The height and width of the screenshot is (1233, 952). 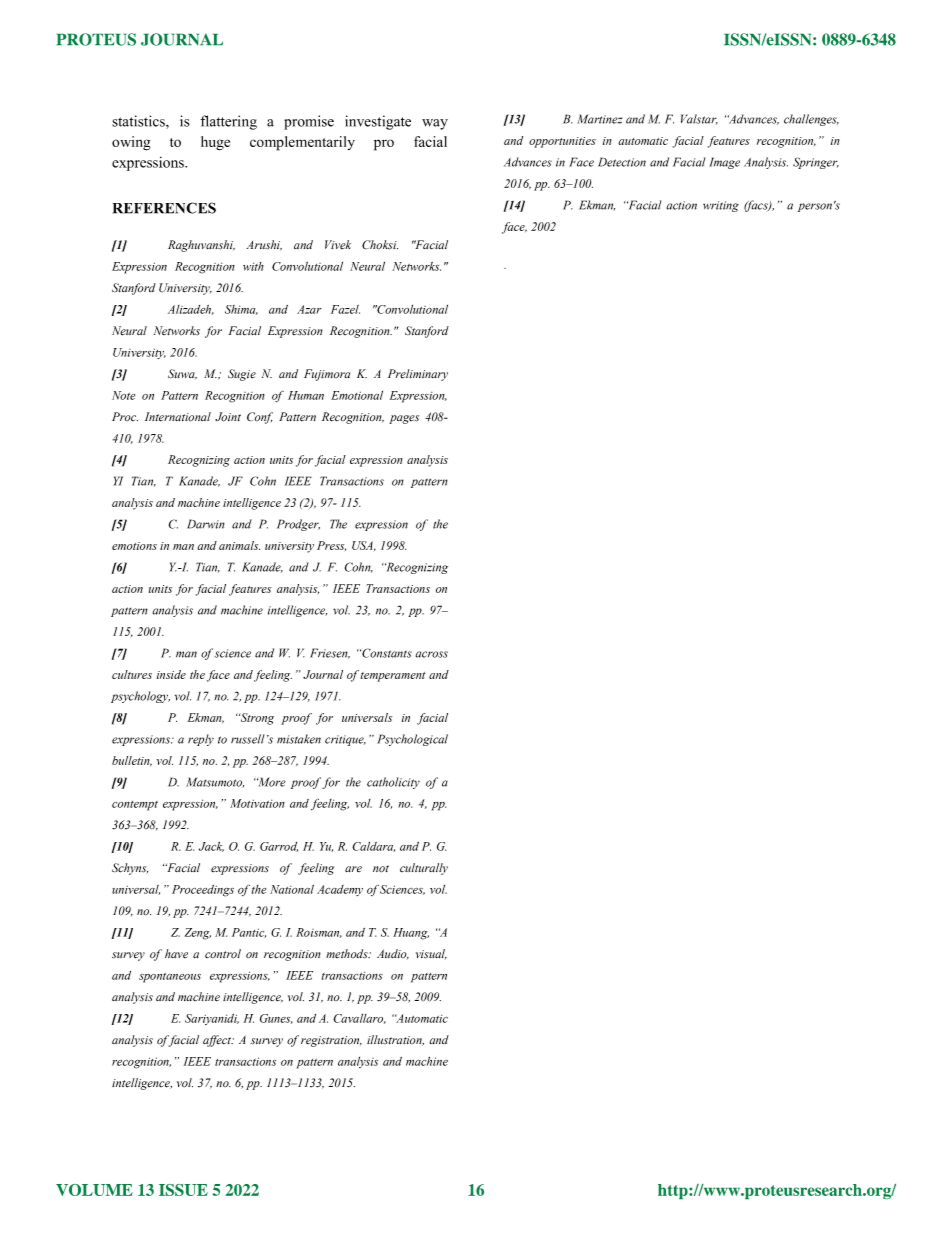 What do you see at coordinates (724, 163) in the screenshot?
I see `Image` at bounding box center [724, 163].
